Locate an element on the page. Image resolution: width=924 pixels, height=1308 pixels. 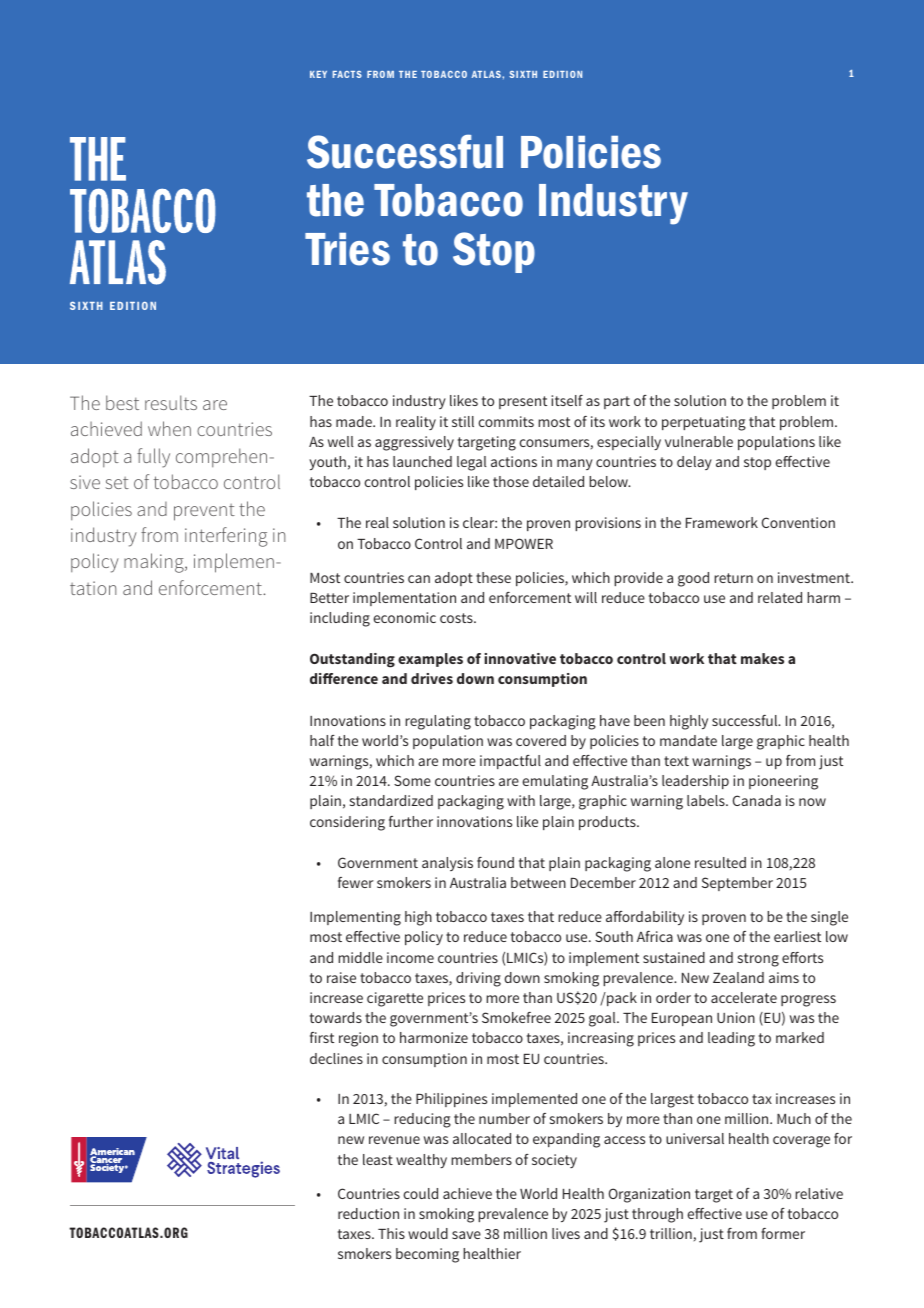
legal is located at coordinates (472, 463).
